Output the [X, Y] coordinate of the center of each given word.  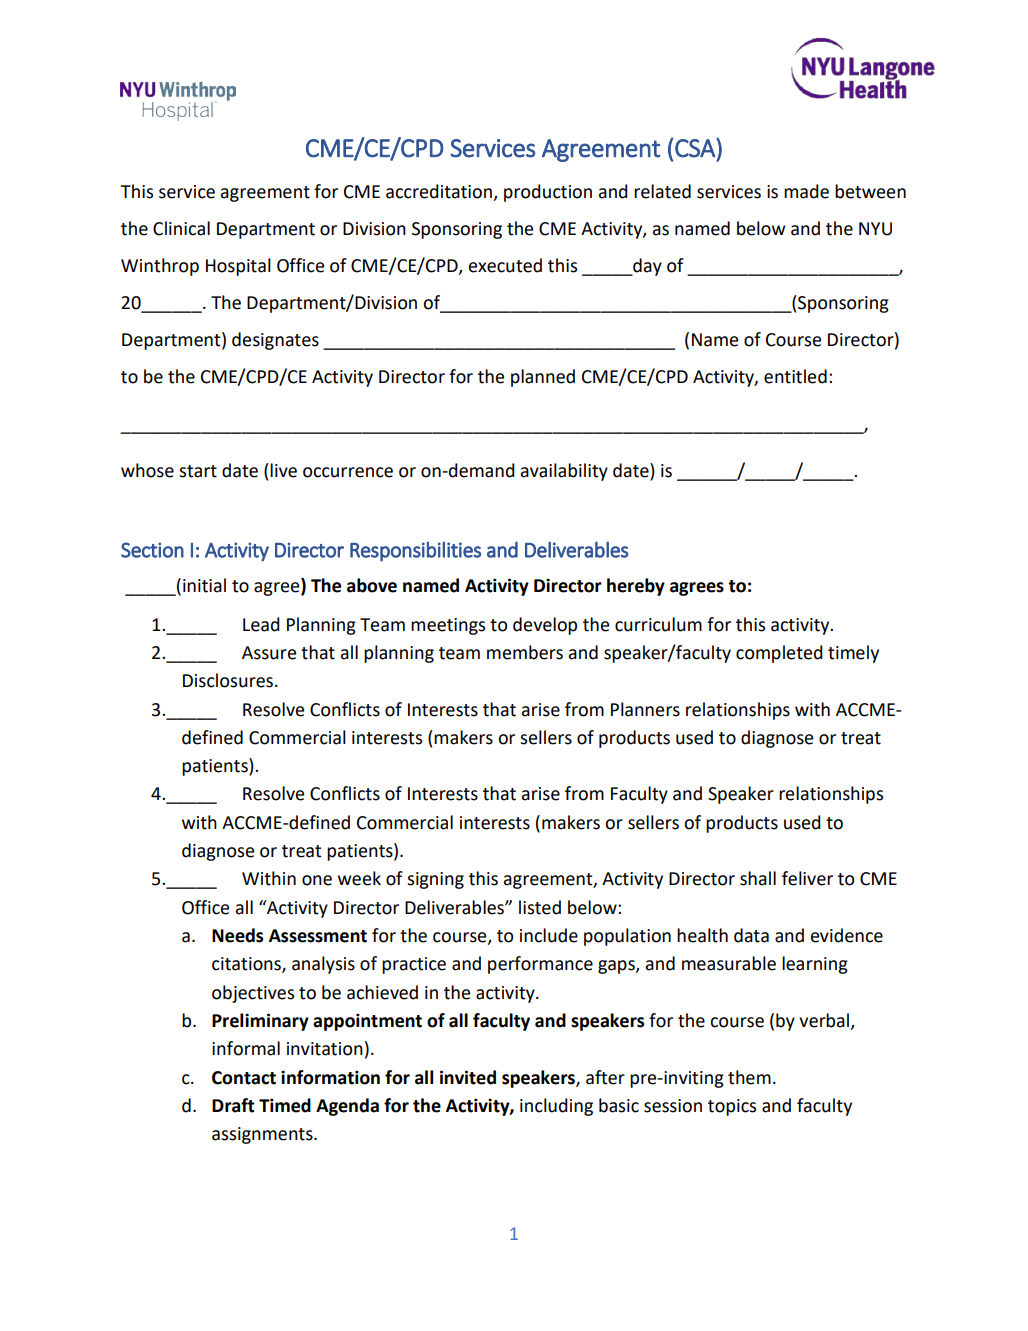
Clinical [181, 228]
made [806, 191]
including [556, 1107]
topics [732, 1107]
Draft [233, 1105]
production [548, 193]
